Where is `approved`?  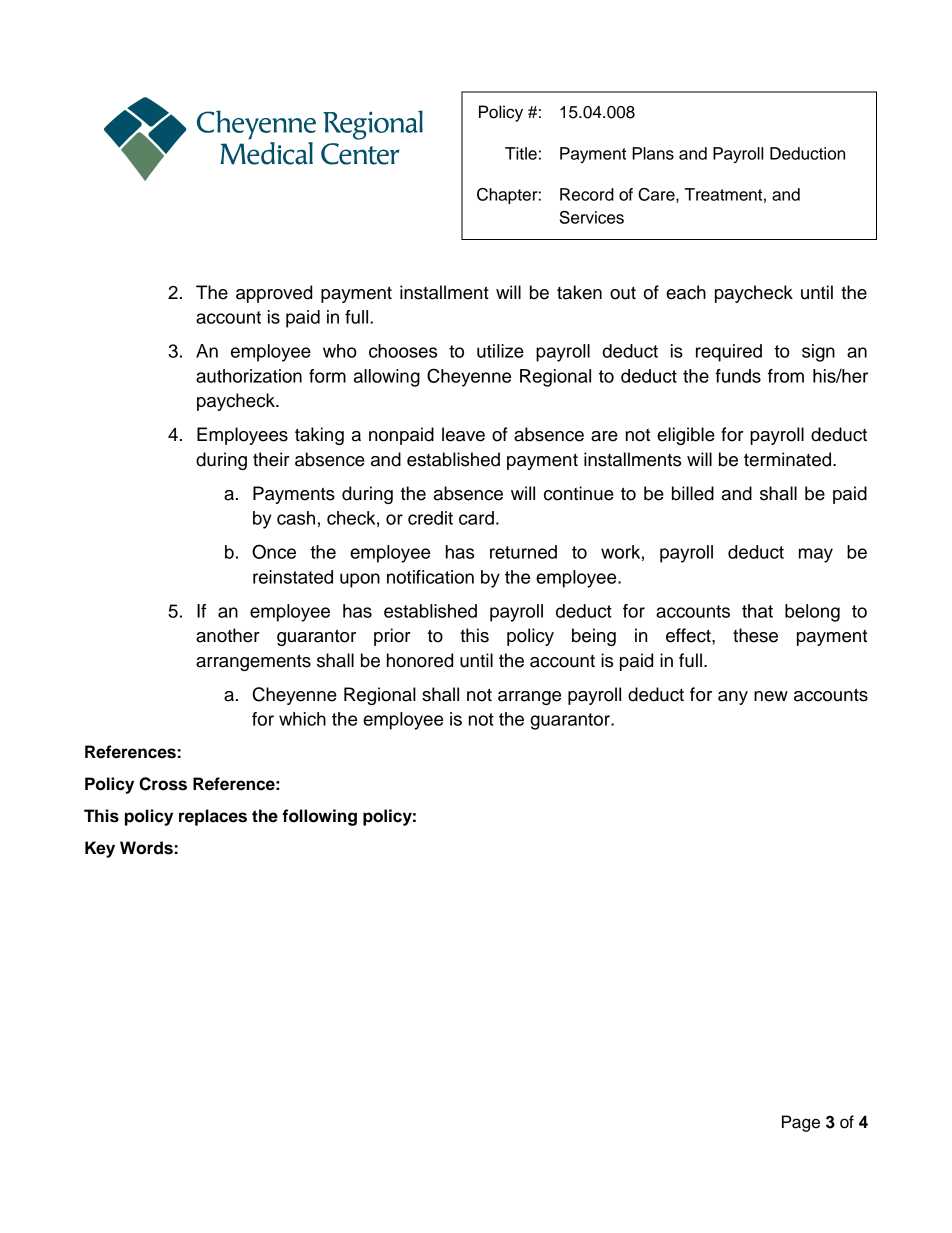 approved is located at coordinates (274, 294).
